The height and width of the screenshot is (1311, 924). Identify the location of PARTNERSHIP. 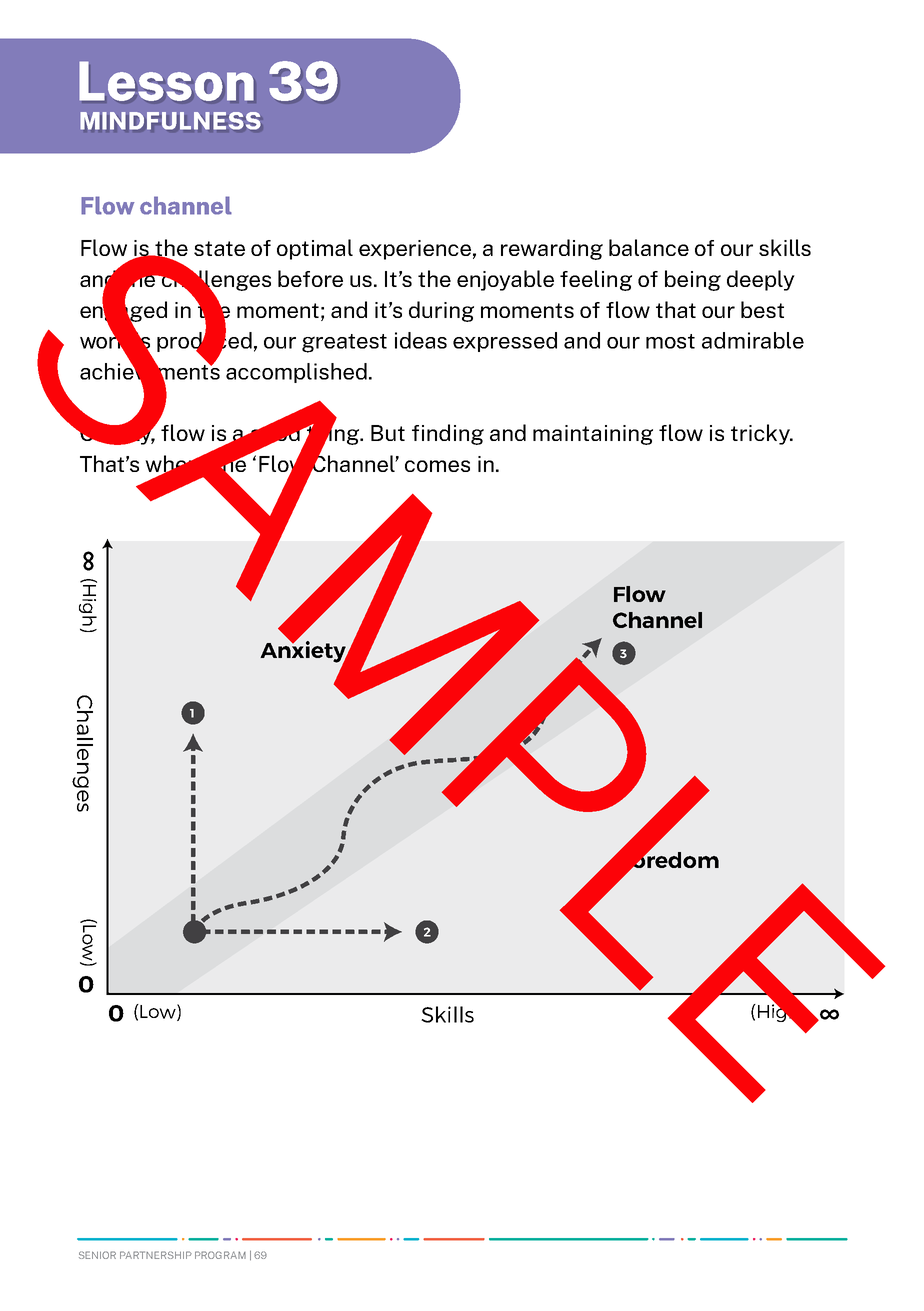
(156, 1255).
